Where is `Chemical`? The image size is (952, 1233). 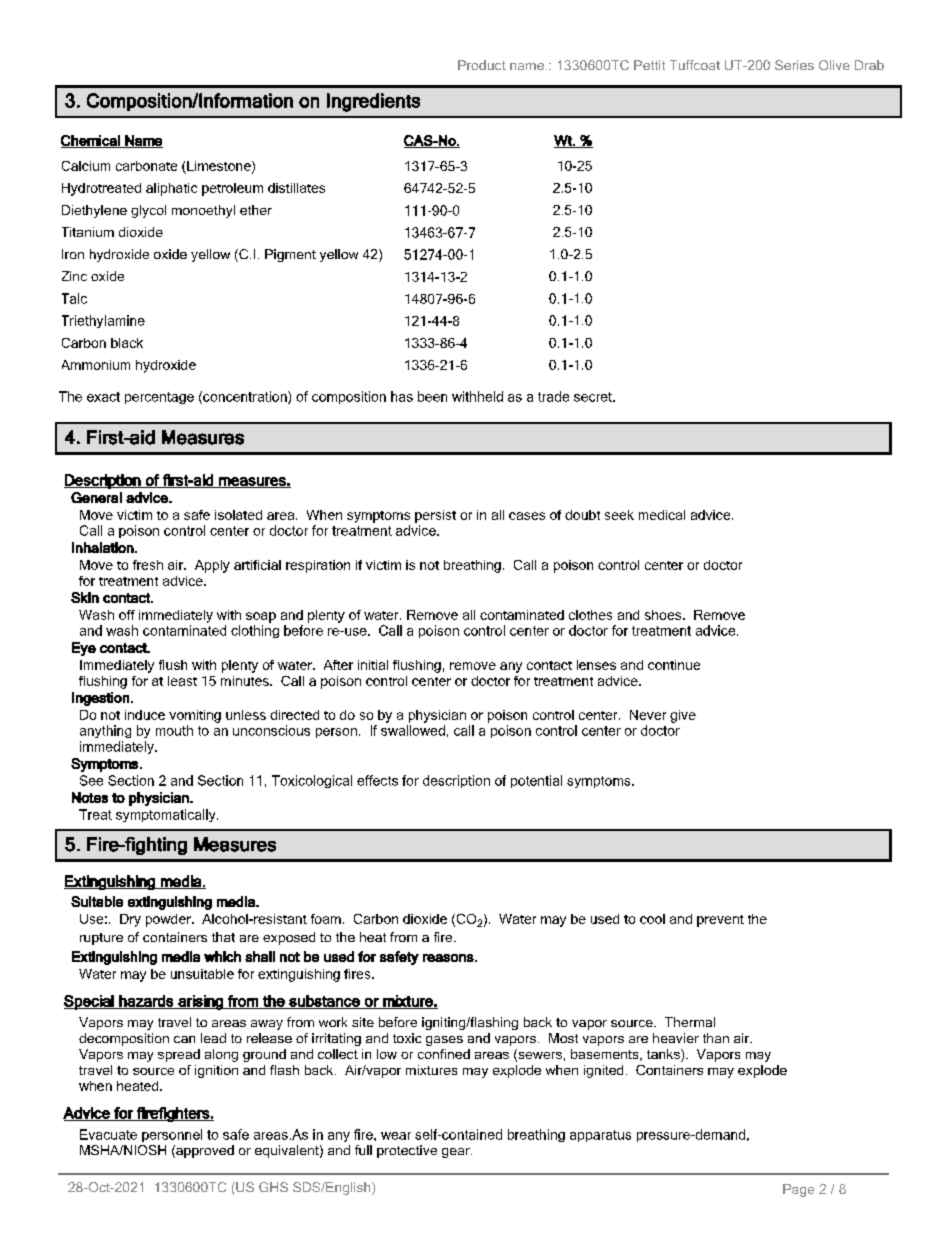 Chemical is located at coordinates (91, 141).
